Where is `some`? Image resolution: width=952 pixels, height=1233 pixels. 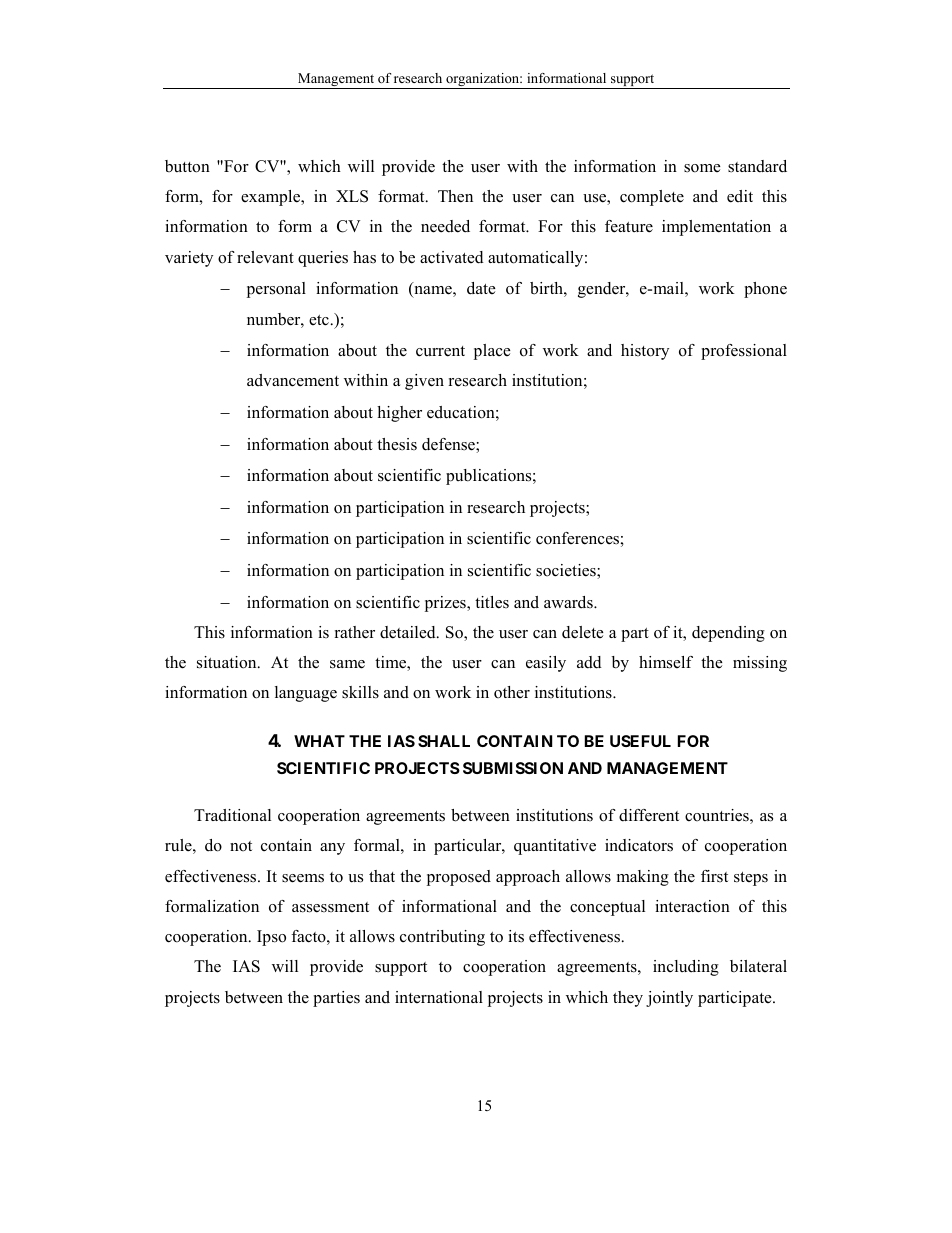 some is located at coordinates (702, 168).
